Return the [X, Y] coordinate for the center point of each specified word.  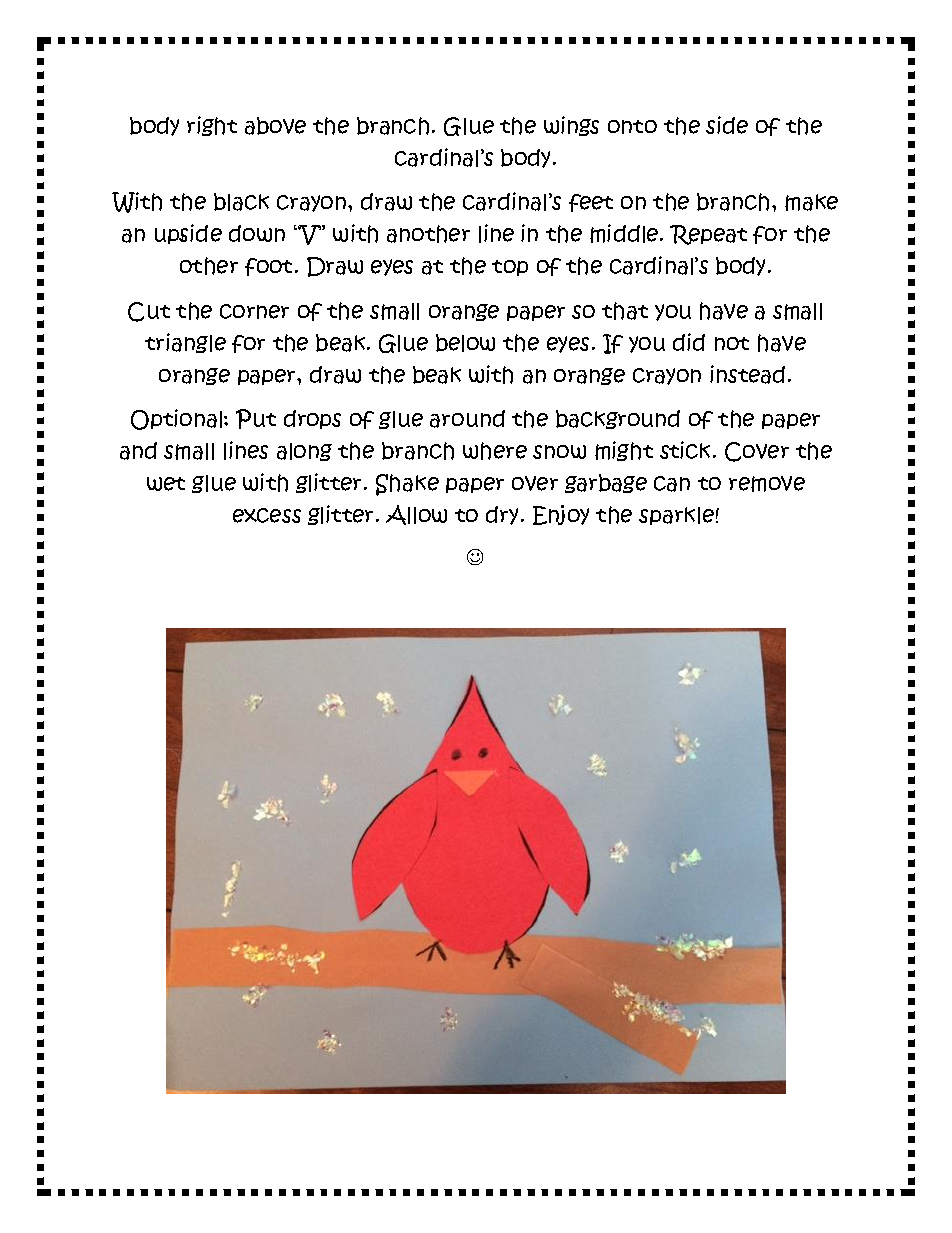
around [467, 419]
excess [267, 515]
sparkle [676, 516]
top [510, 268]
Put [256, 419]
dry [502, 515]
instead [747, 374]
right [212, 126]
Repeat [708, 235]
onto [632, 127]
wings [571, 126]
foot [268, 267]
